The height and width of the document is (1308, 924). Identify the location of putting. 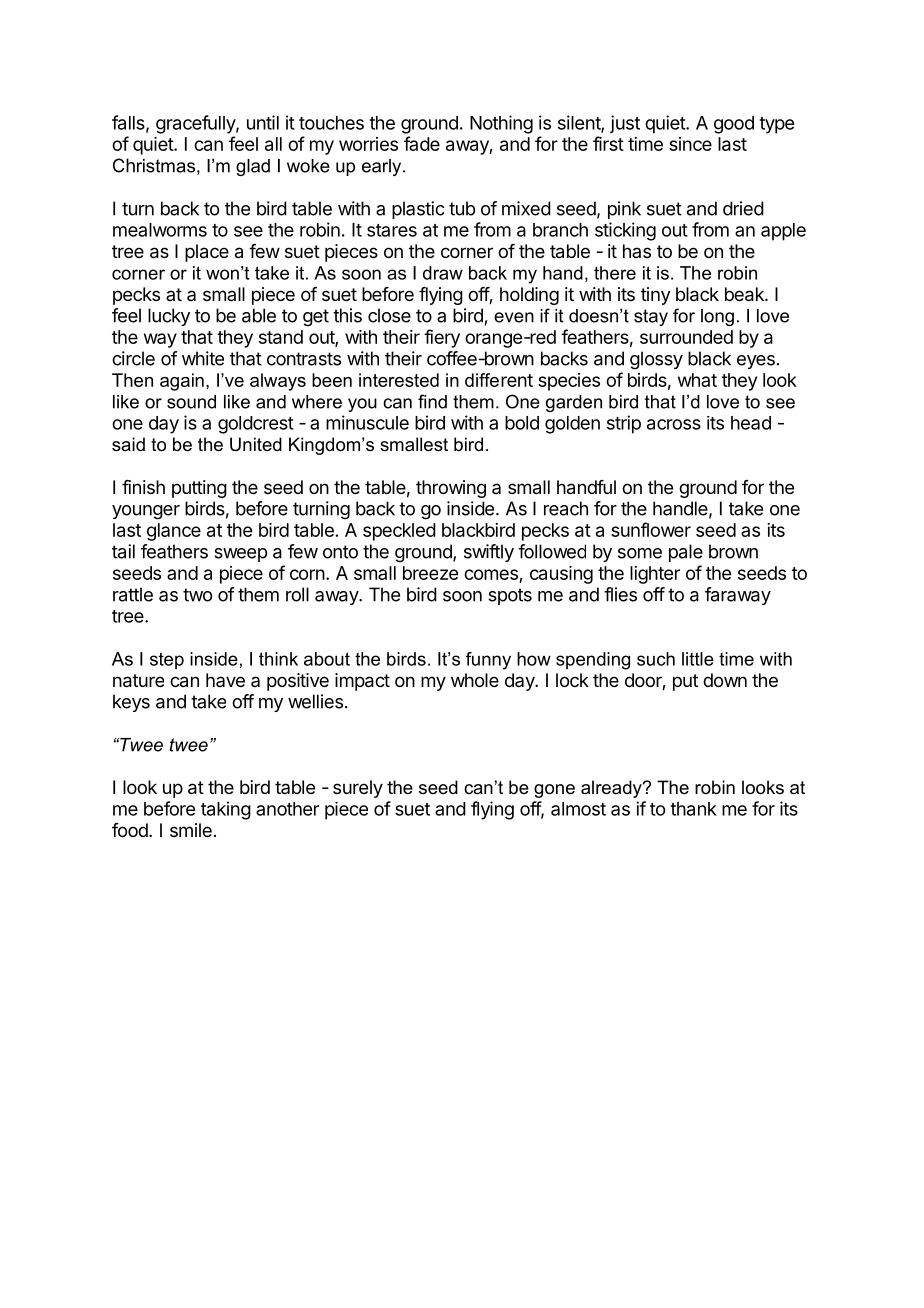
(199, 489).
